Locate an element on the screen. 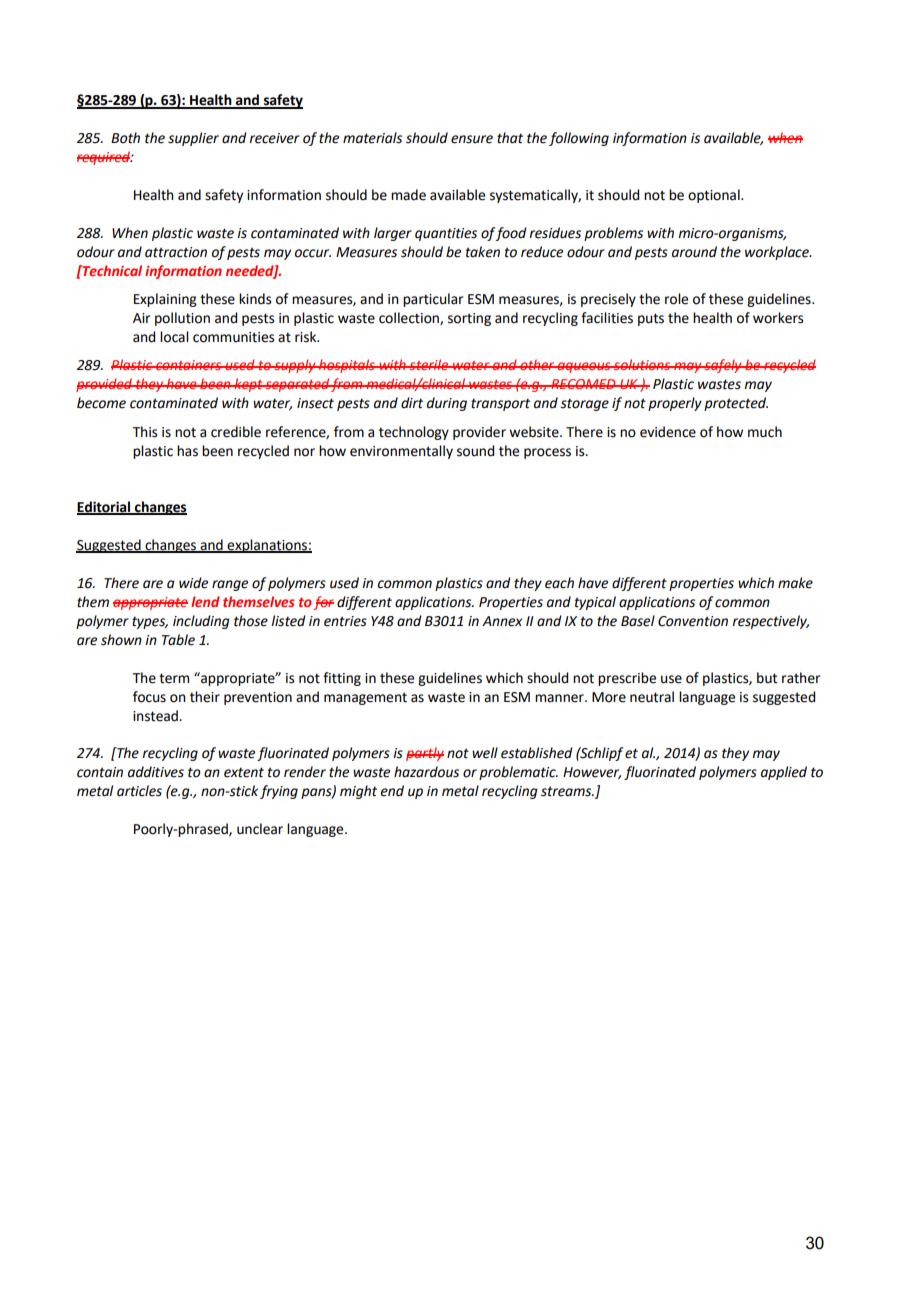 This screenshot has height=1308, width=924. wide is located at coordinates (193, 583).
